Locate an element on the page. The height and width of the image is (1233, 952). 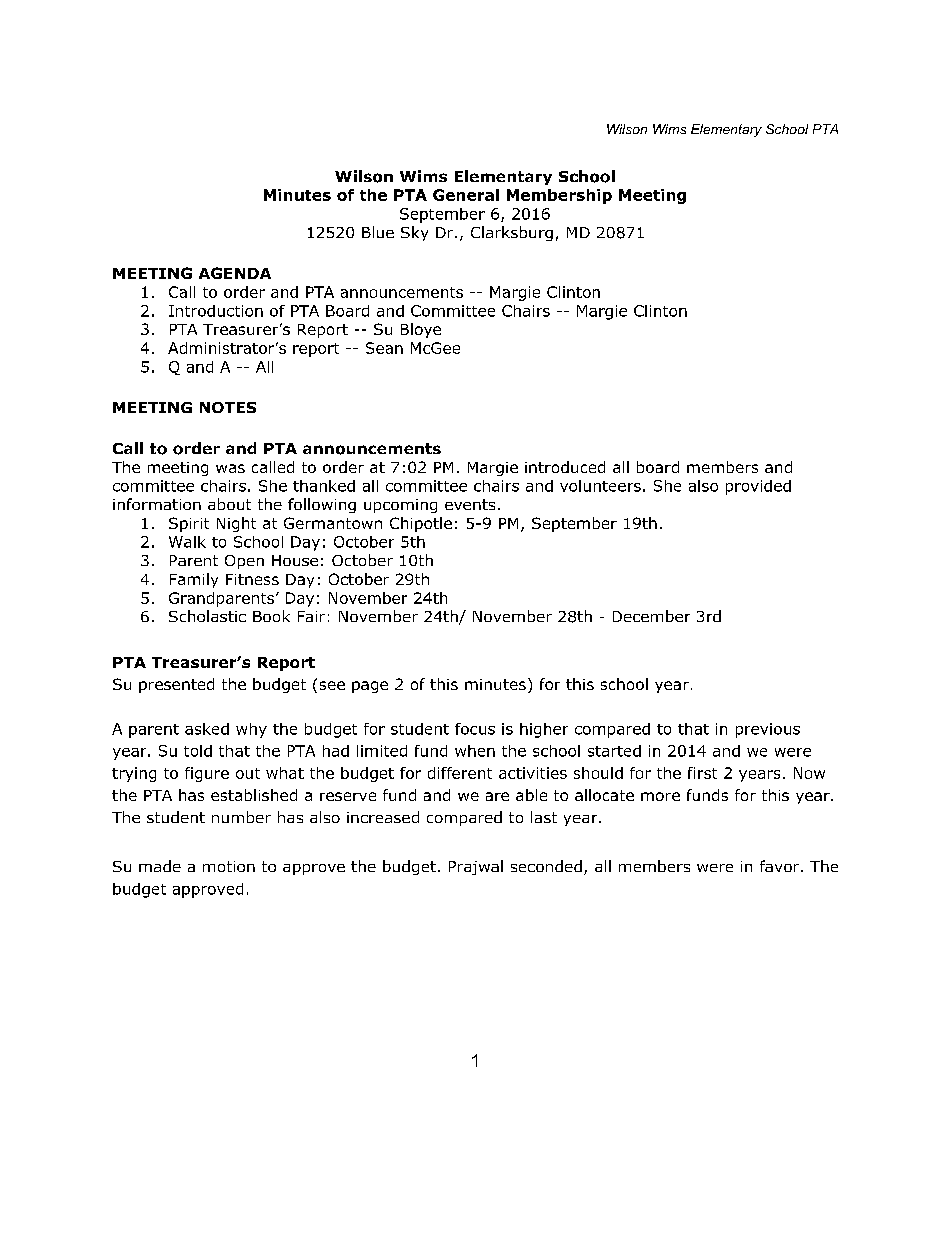
provided is located at coordinates (758, 487).
